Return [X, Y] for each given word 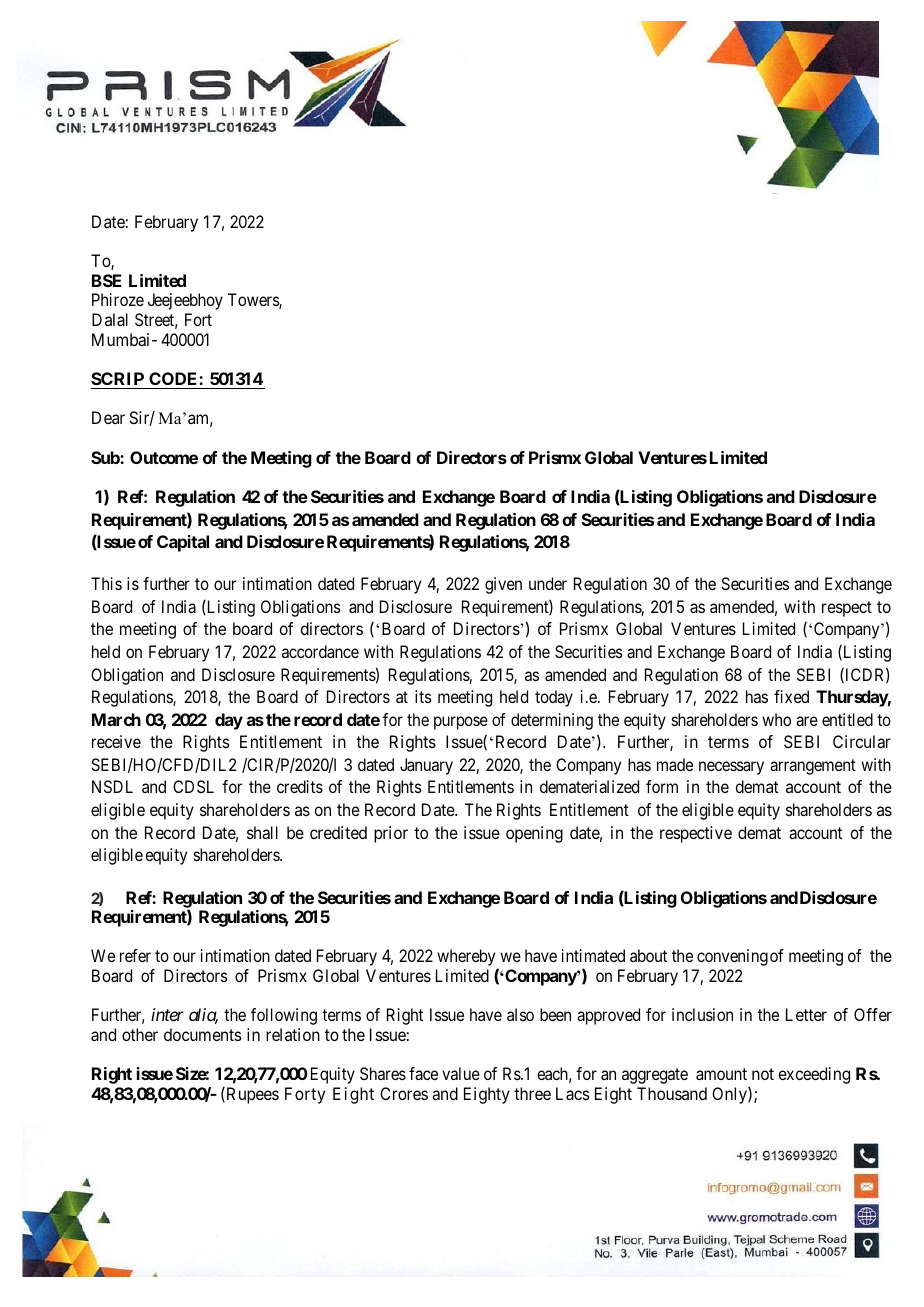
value [461, 1073]
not [763, 1074]
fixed [791, 696]
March [116, 719]
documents [202, 1034]
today [554, 698]
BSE [107, 280]
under [548, 583]
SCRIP [118, 380]
